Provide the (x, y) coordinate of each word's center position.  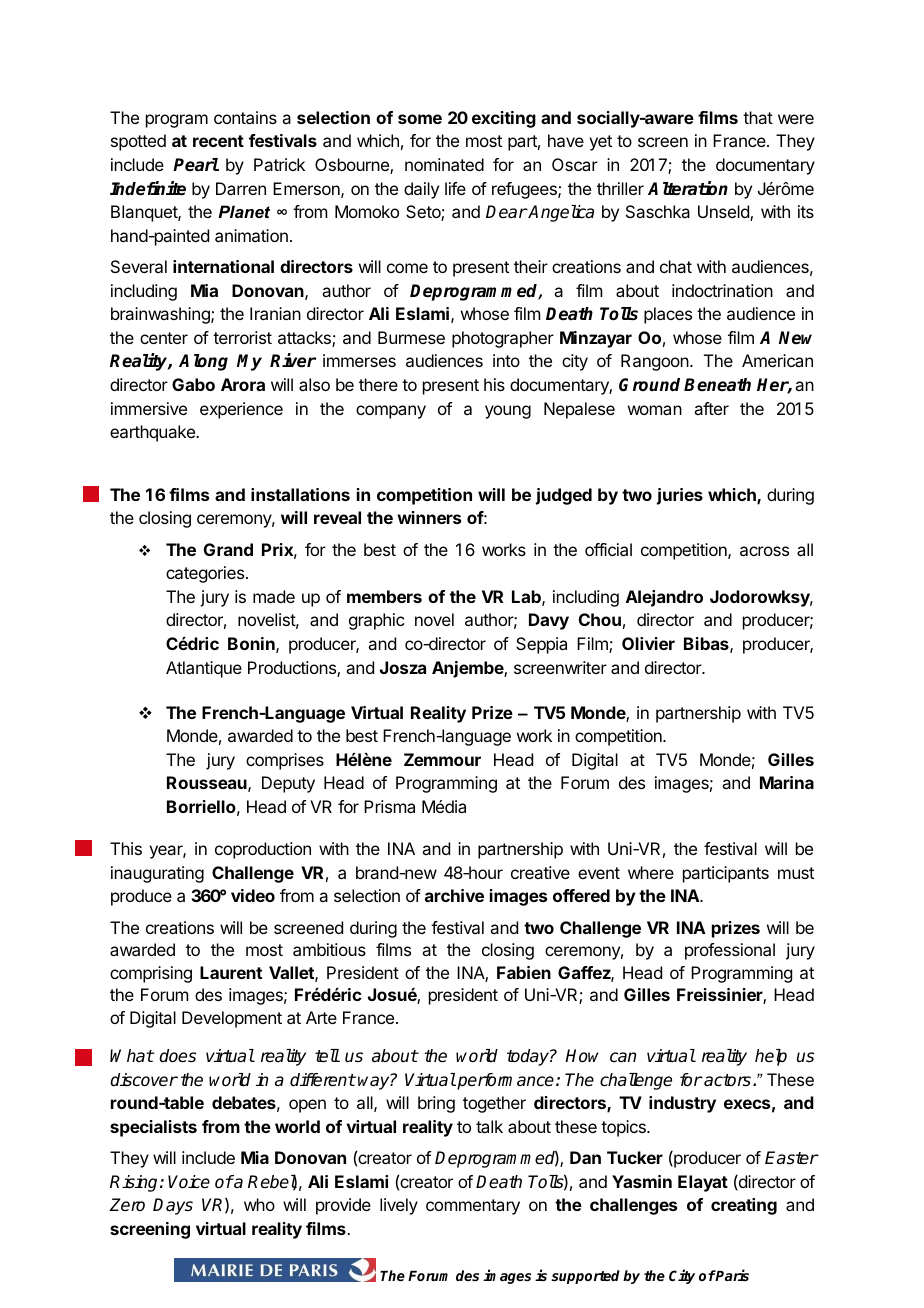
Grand (228, 549)
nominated (444, 164)
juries (680, 496)
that (758, 117)
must (796, 873)
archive (454, 895)
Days (173, 1206)
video (253, 895)
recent (218, 141)
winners (429, 517)
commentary (473, 1207)
